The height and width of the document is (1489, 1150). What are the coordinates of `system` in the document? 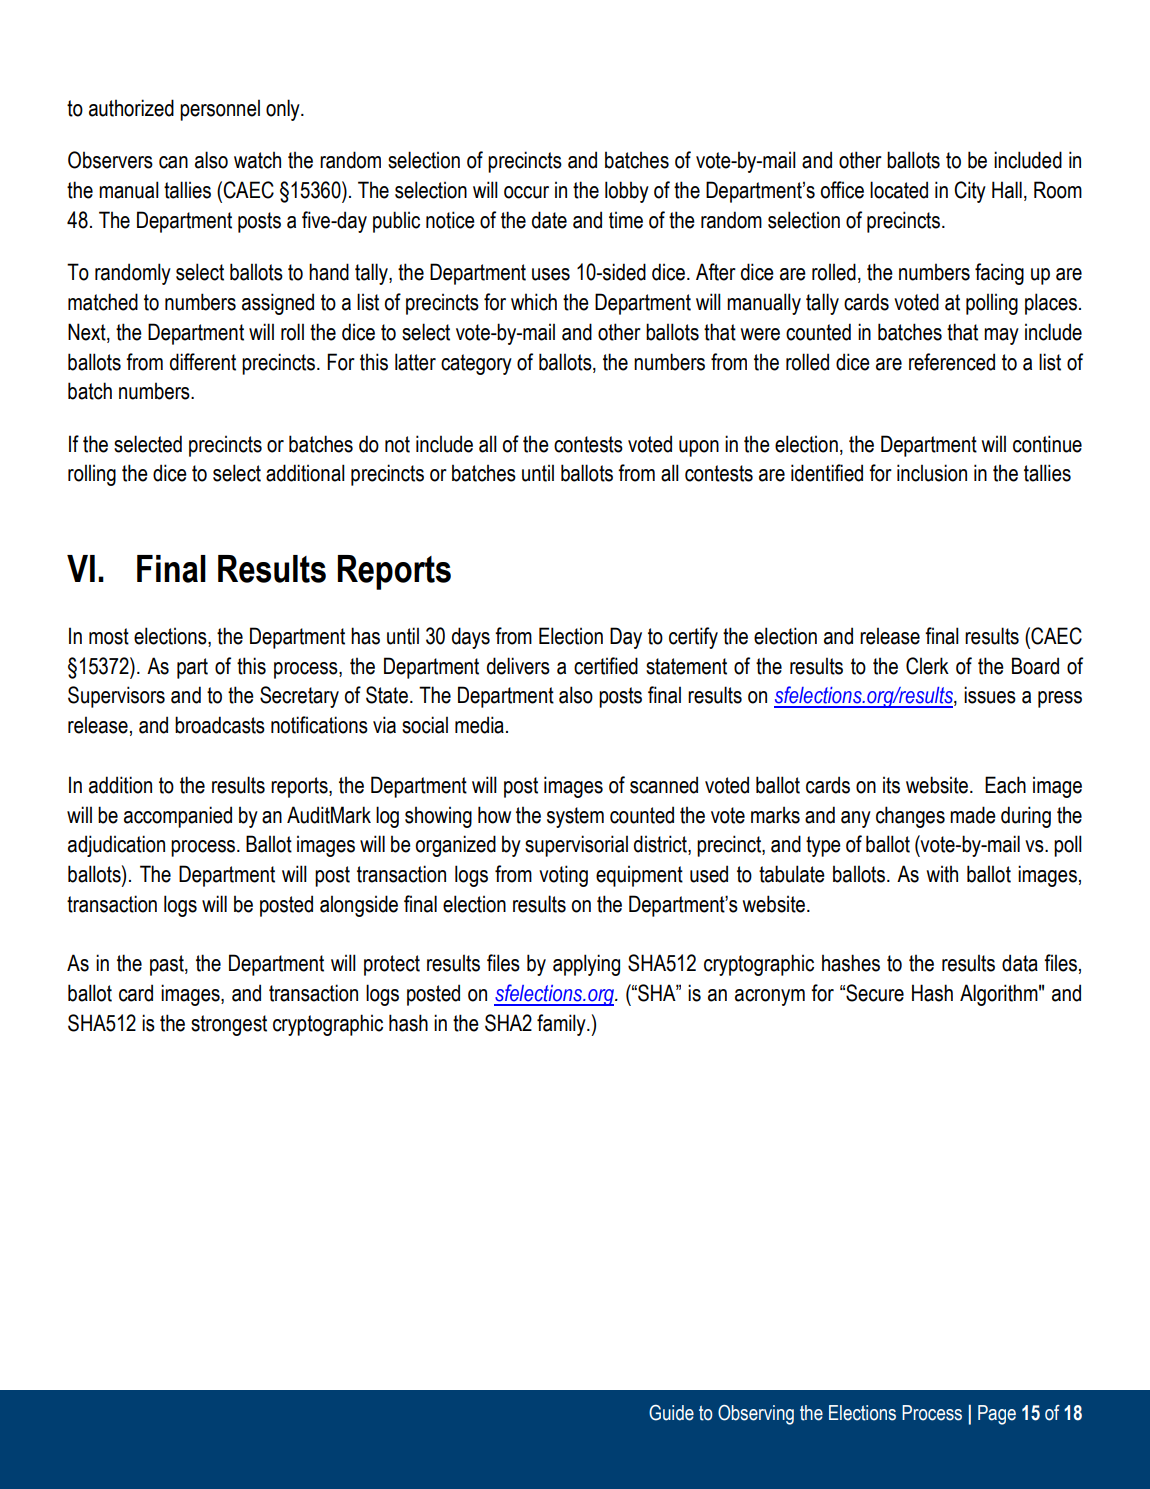 It's located at (575, 817).
